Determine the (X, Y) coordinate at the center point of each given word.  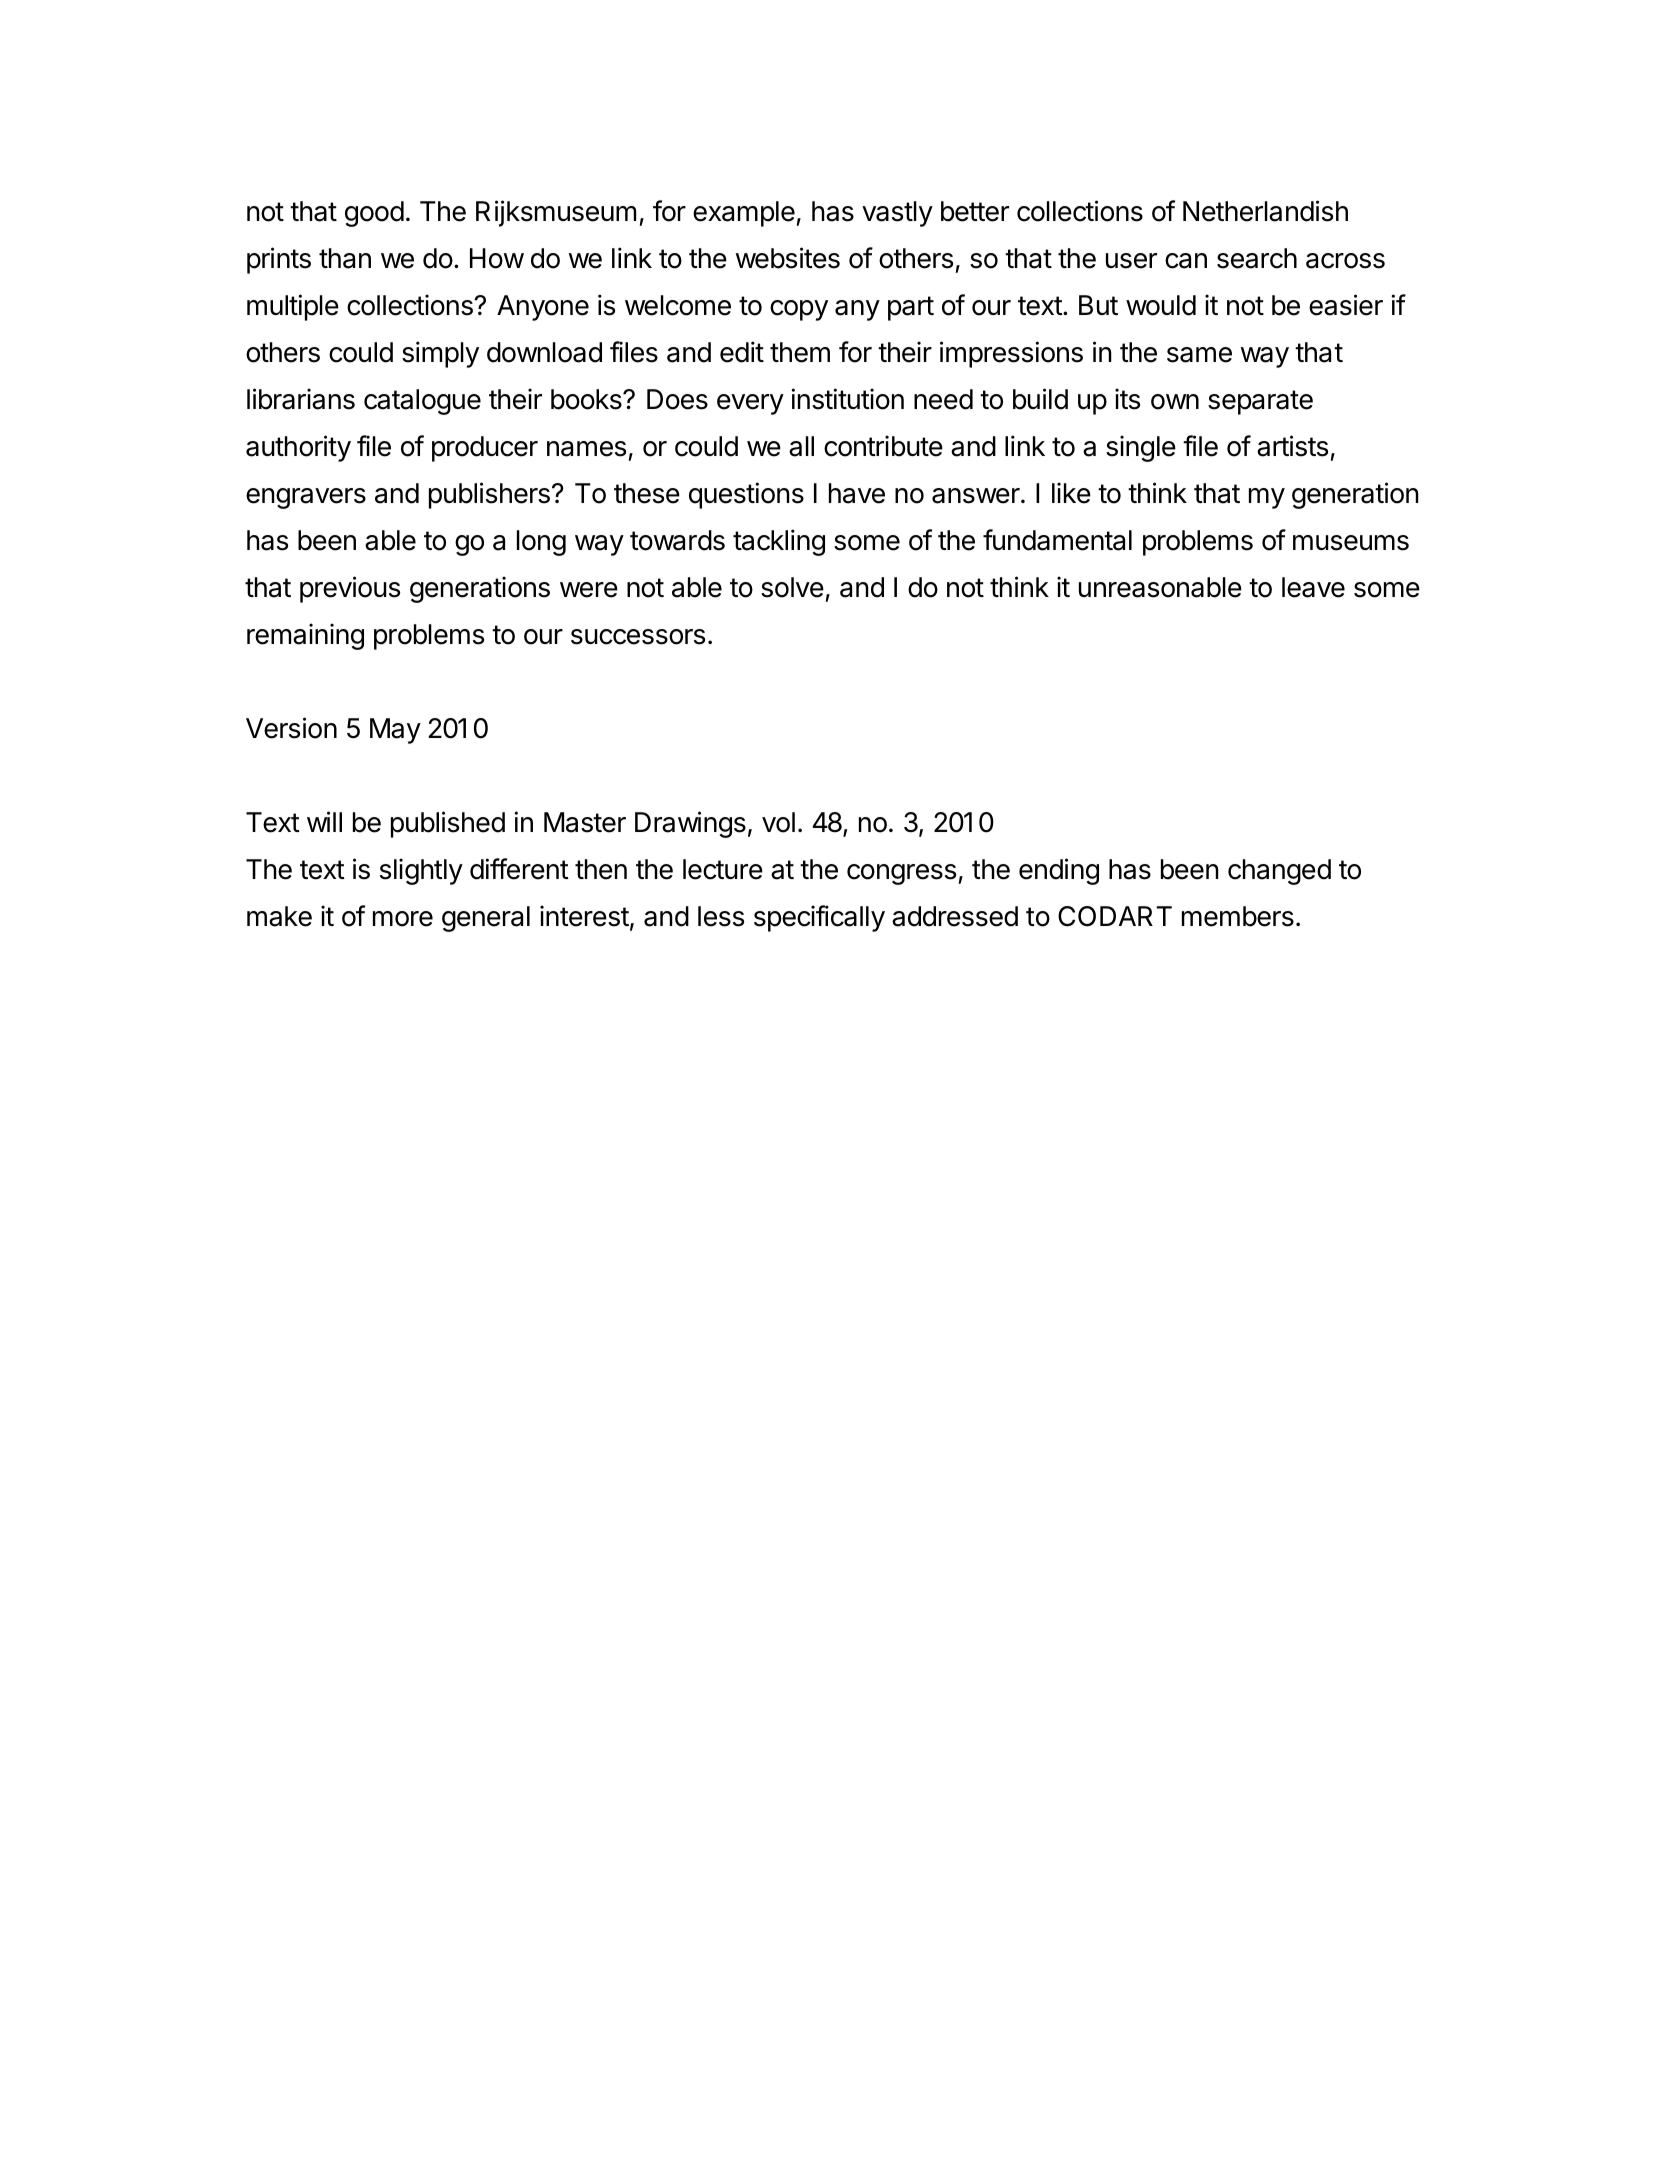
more (403, 919)
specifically (819, 918)
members (1238, 916)
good (374, 214)
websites (788, 258)
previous (350, 589)
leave (1313, 587)
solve (792, 587)
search (1257, 258)
